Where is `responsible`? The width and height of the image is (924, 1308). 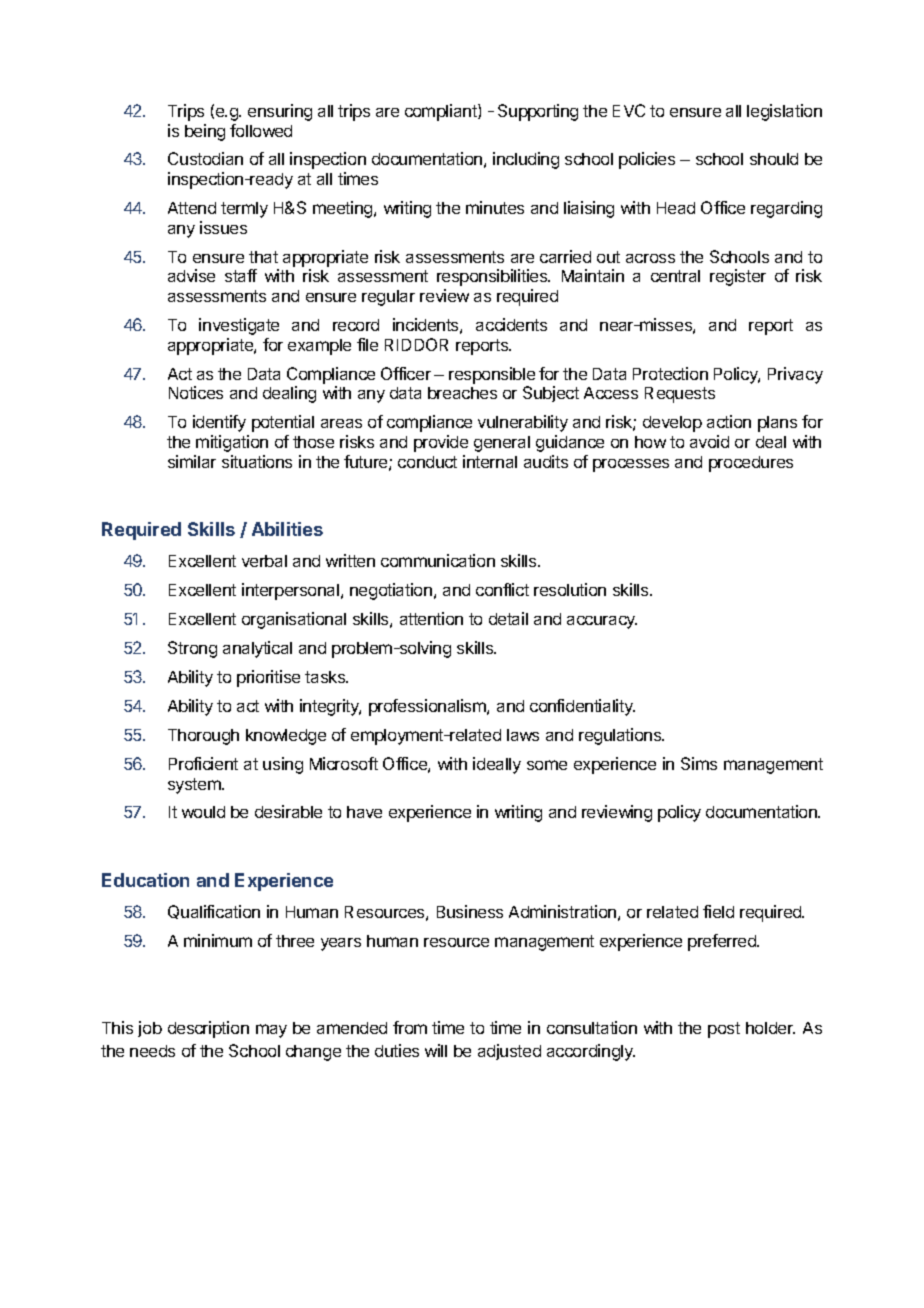
responsible is located at coordinates (492, 375).
